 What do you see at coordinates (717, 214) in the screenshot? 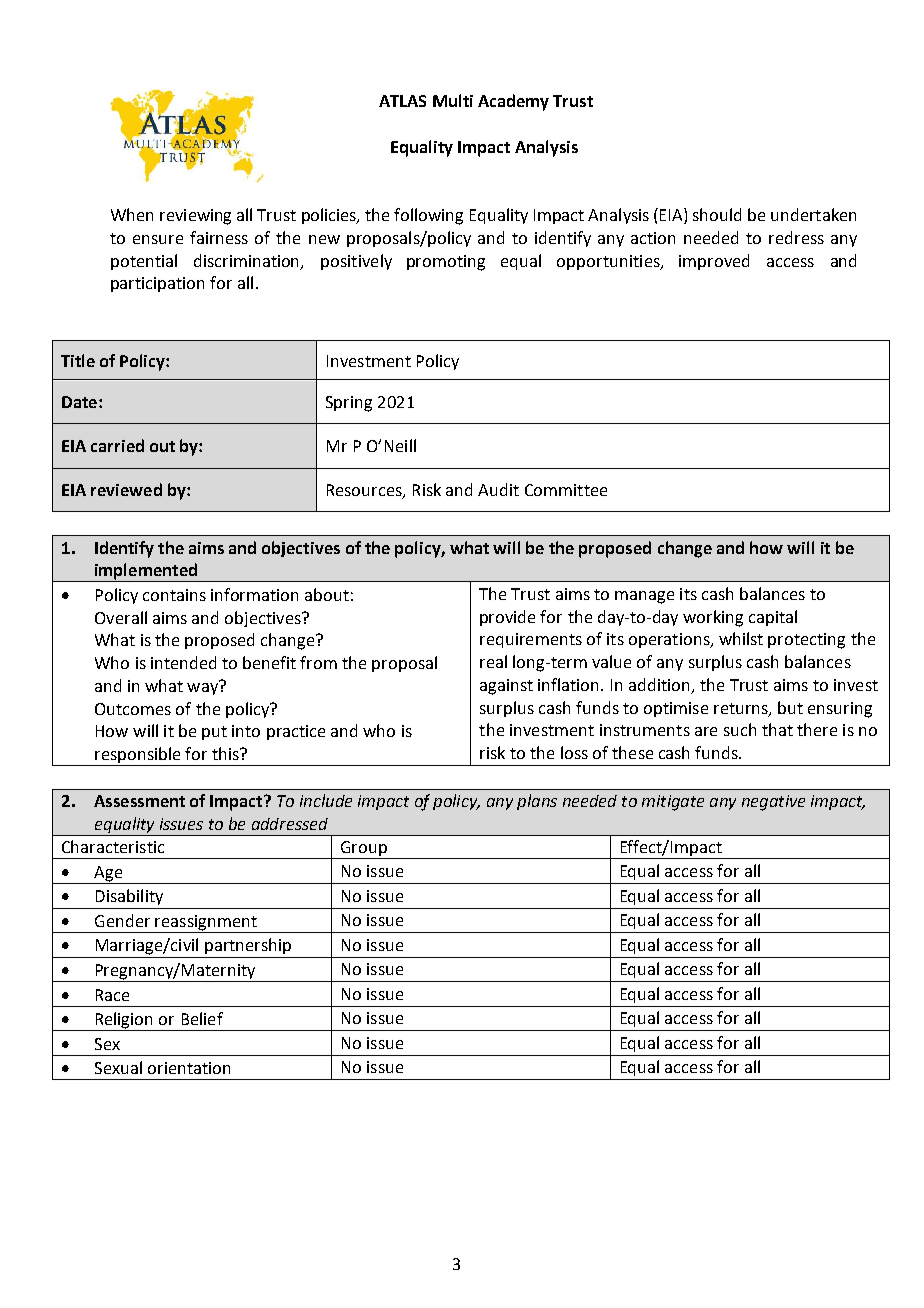
I see `should` at bounding box center [717, 214].
